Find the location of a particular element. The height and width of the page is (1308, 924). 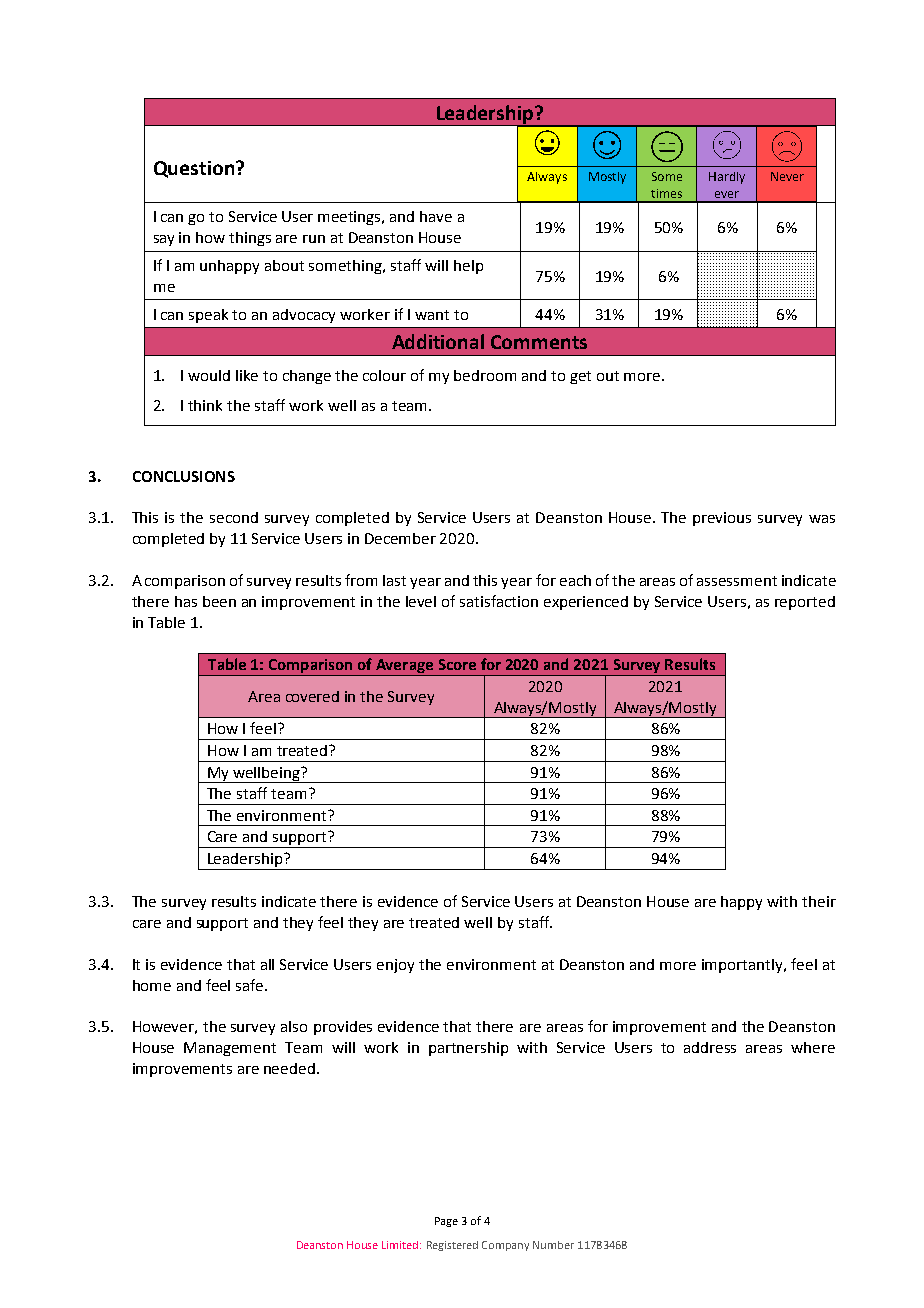

enjoy is located at coordinates (395, 966).
